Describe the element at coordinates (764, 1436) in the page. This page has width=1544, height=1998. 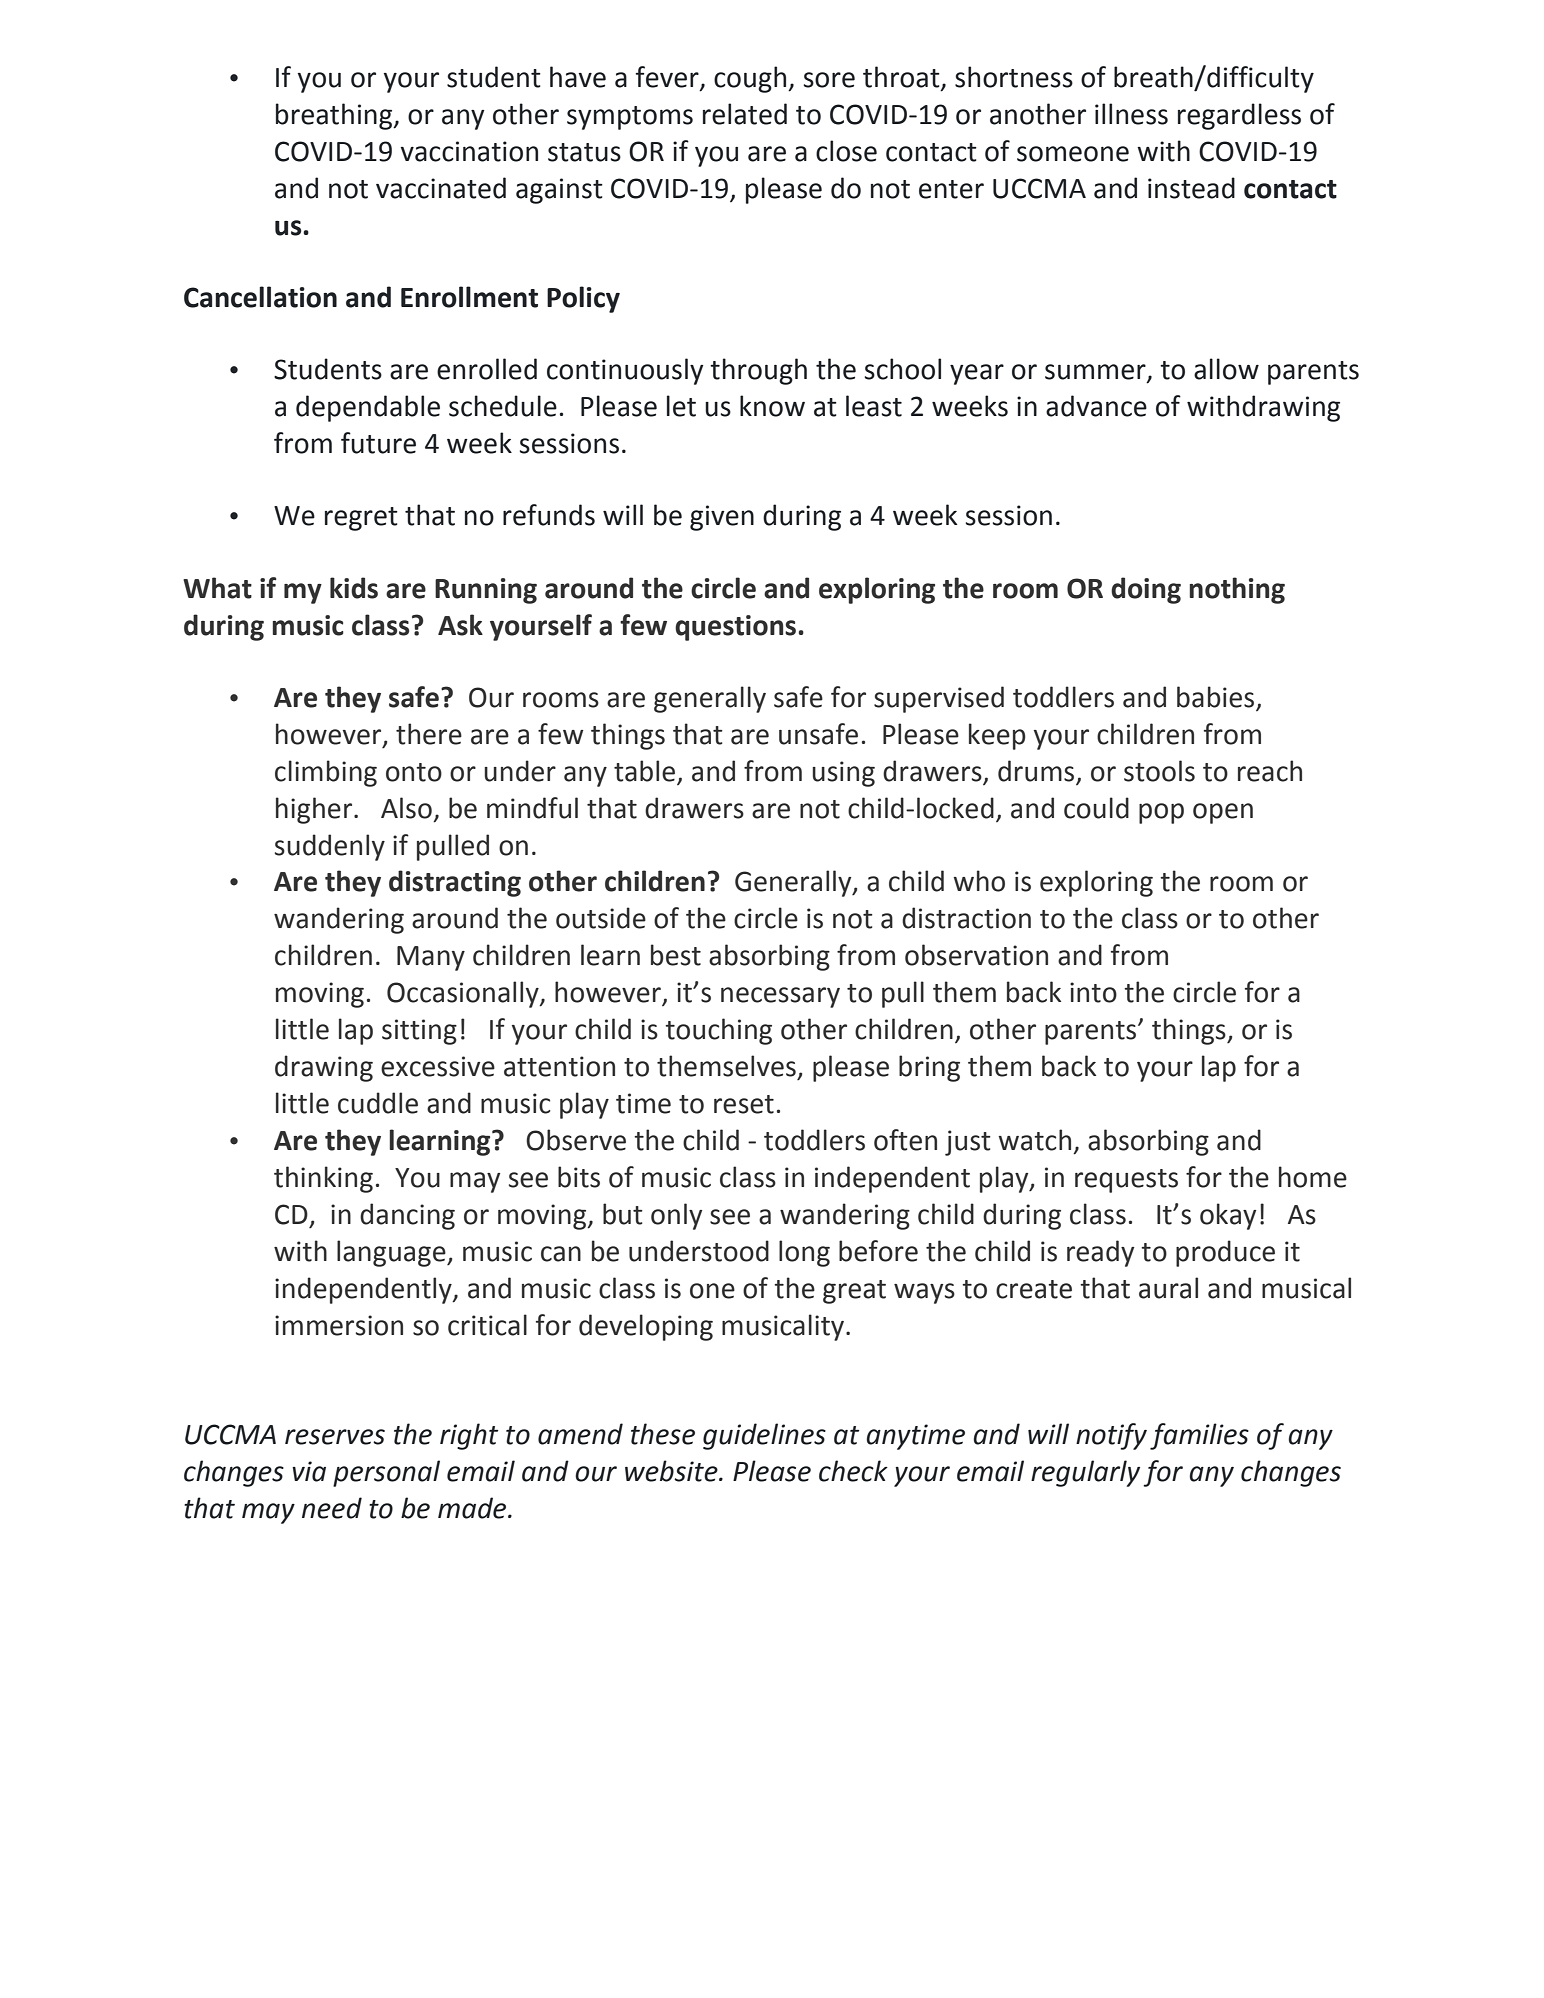
I see `guidelines` at that location.
